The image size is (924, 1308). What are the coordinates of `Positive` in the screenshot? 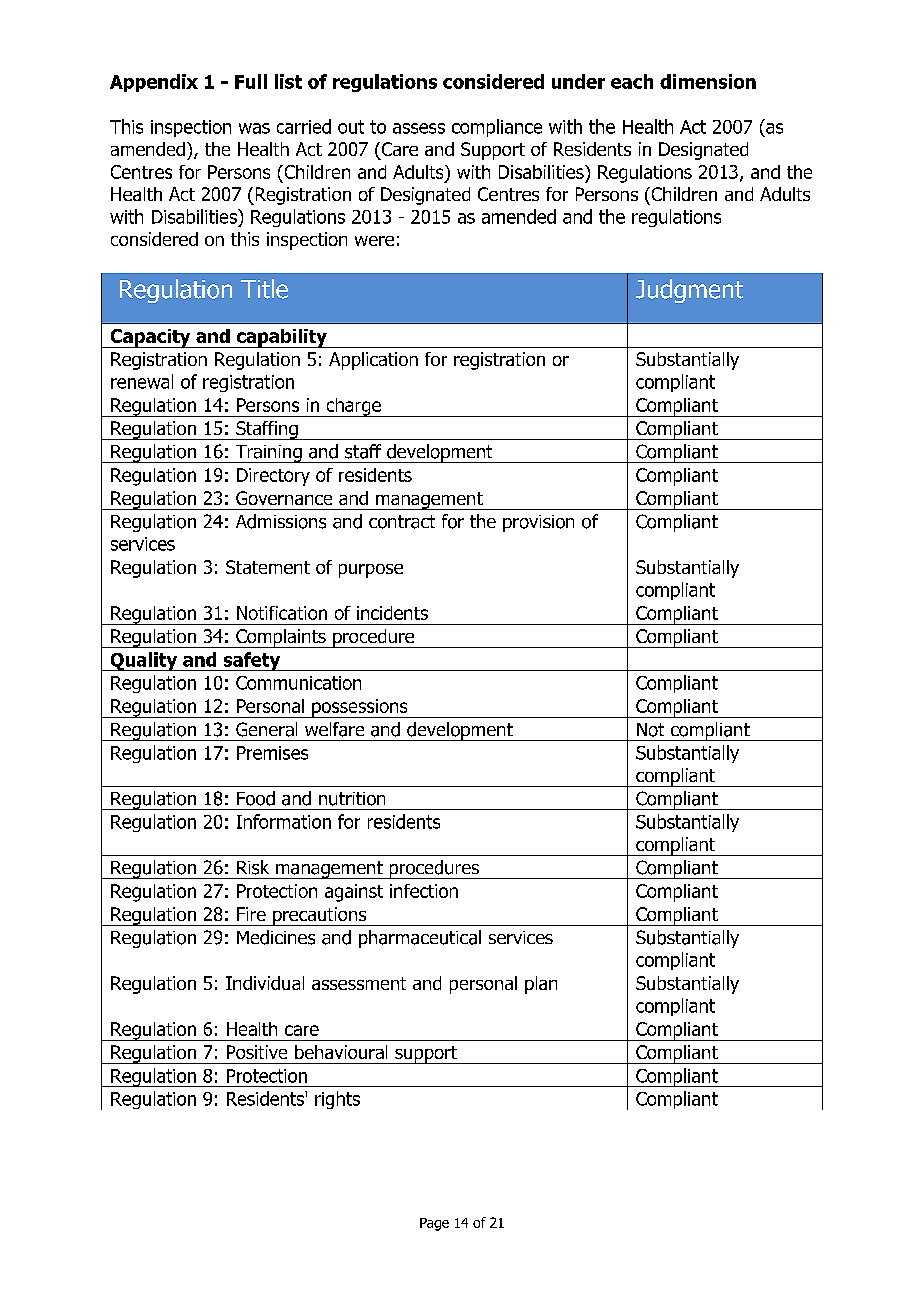 It's located at (257, 1052).
